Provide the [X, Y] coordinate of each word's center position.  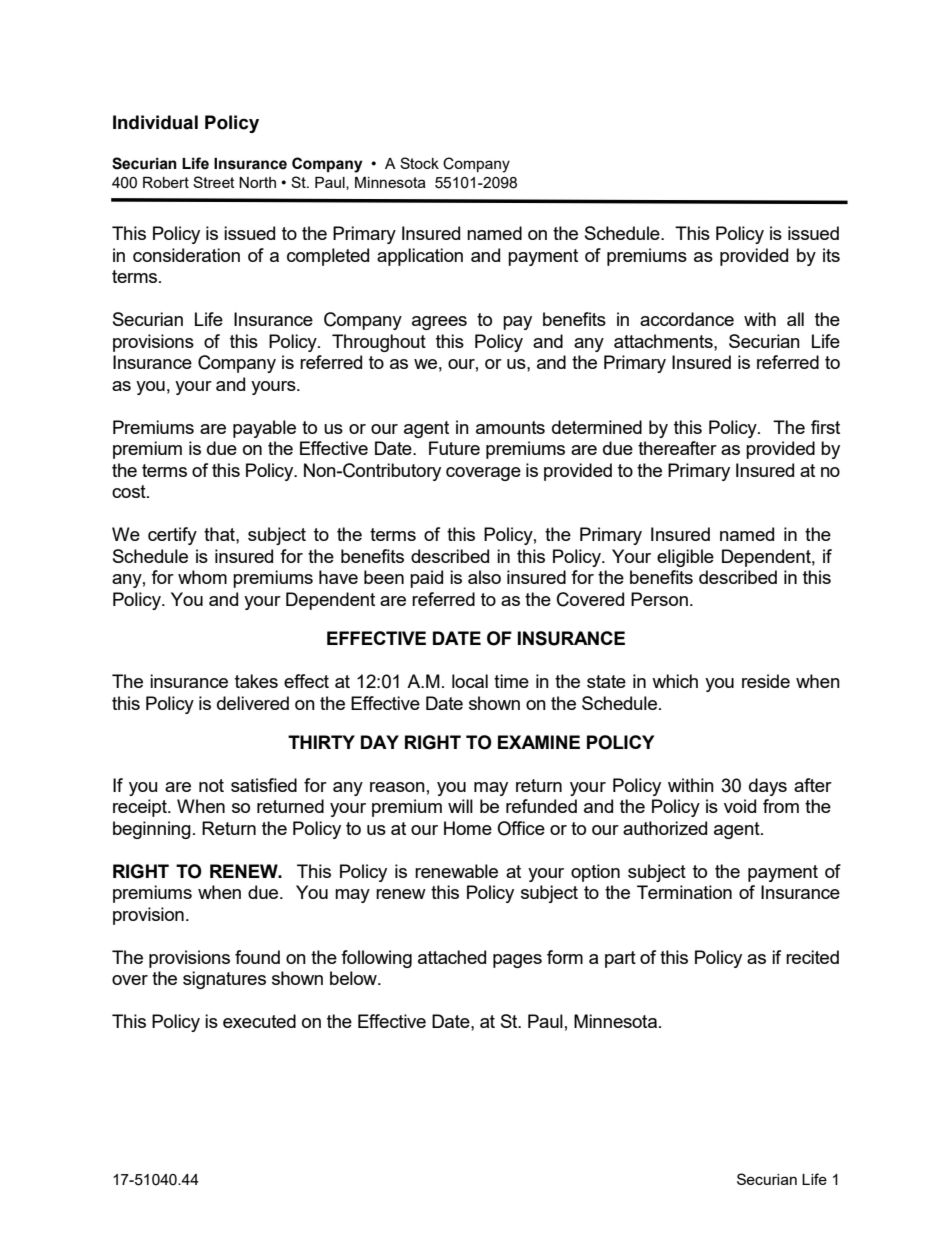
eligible [685, 558]
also [484, 577]
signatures [224, 980]
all [795, 319]
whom [202, 577]
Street [214, 182]
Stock [419, 163]
